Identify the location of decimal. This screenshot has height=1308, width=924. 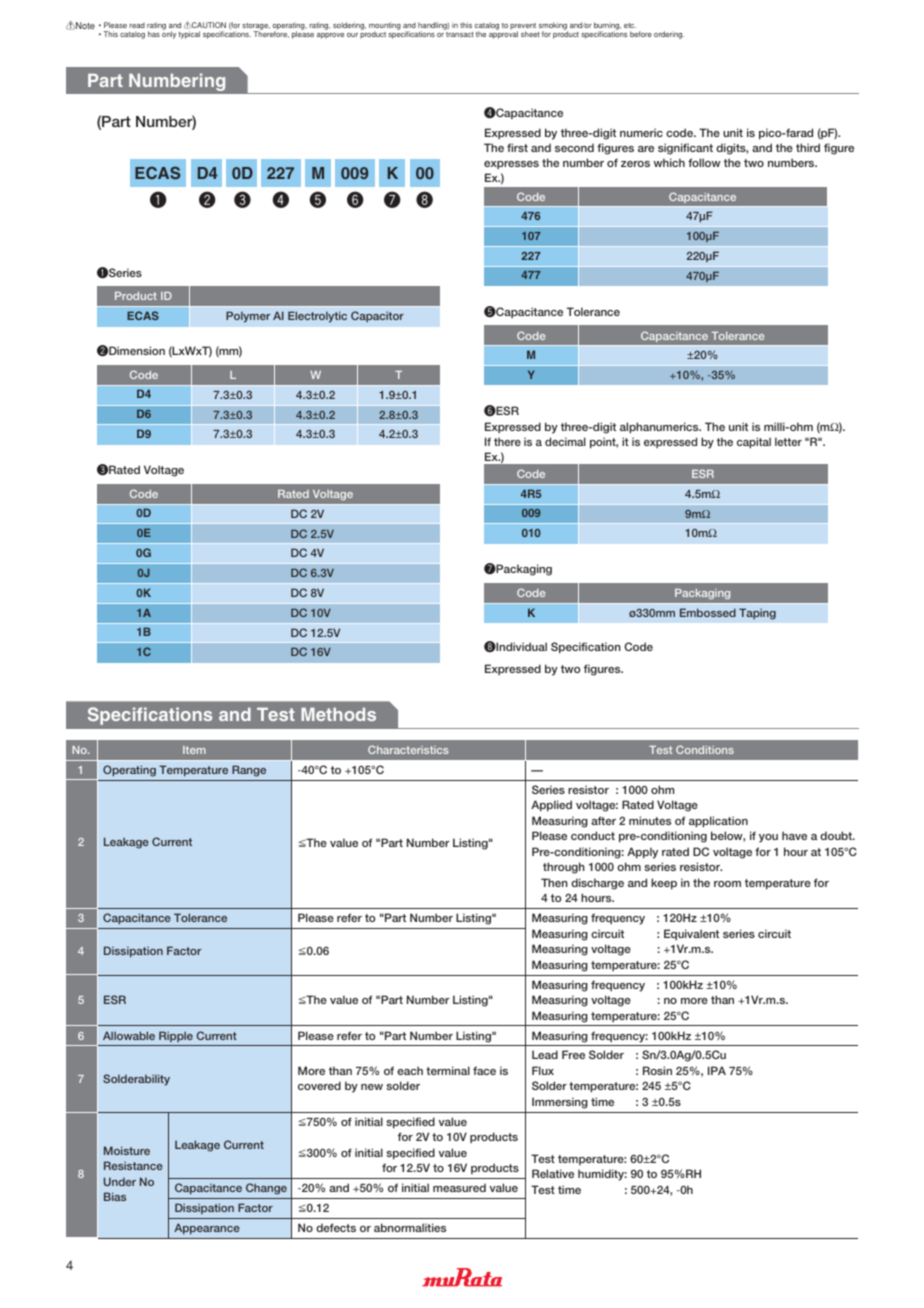
(565, 441).
